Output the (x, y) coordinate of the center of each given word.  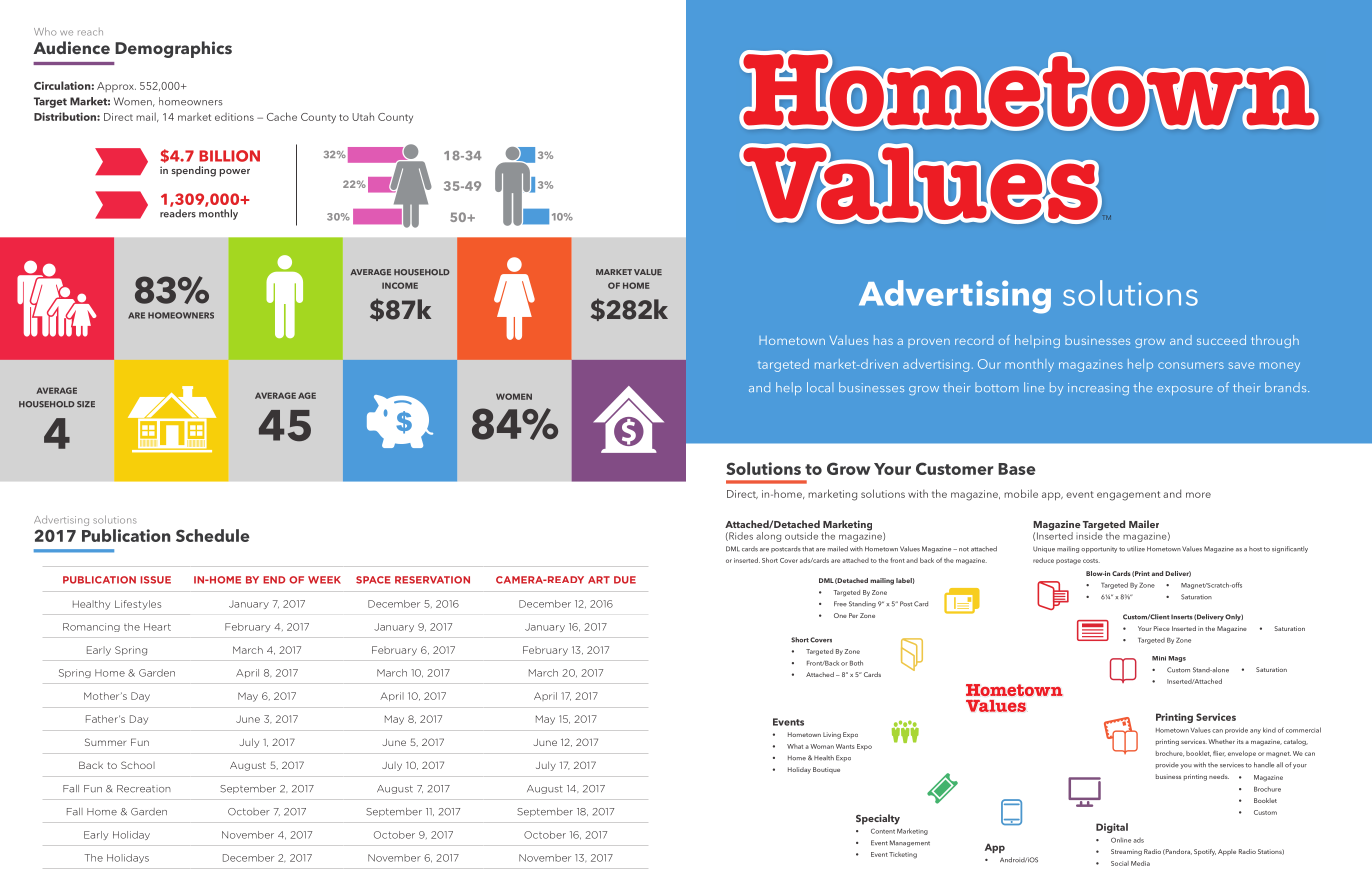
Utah (363, 116)
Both (856, 663)
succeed (1221, 340)
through (1275, 341)
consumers (1191, 365)
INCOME (400, 285)
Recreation (144, 789)
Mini (1159, 658)
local (820, 387)
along (768, 537)
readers (178, 213)
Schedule (213, 535)
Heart (157, 627)
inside (1089, 535)
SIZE (86, 404)
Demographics (173, 49)
